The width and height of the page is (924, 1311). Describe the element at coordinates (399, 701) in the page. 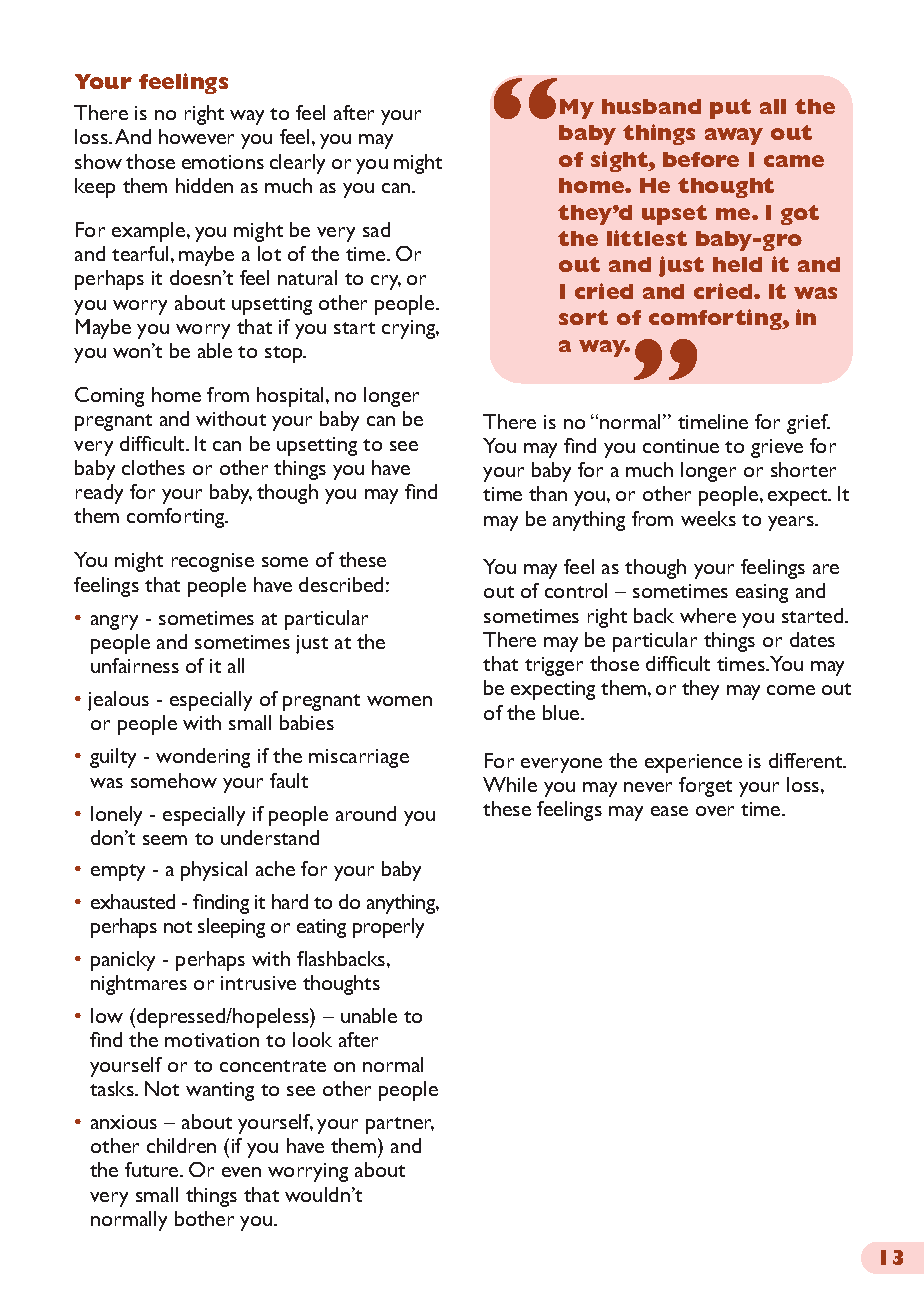

I see `women` at that location.
